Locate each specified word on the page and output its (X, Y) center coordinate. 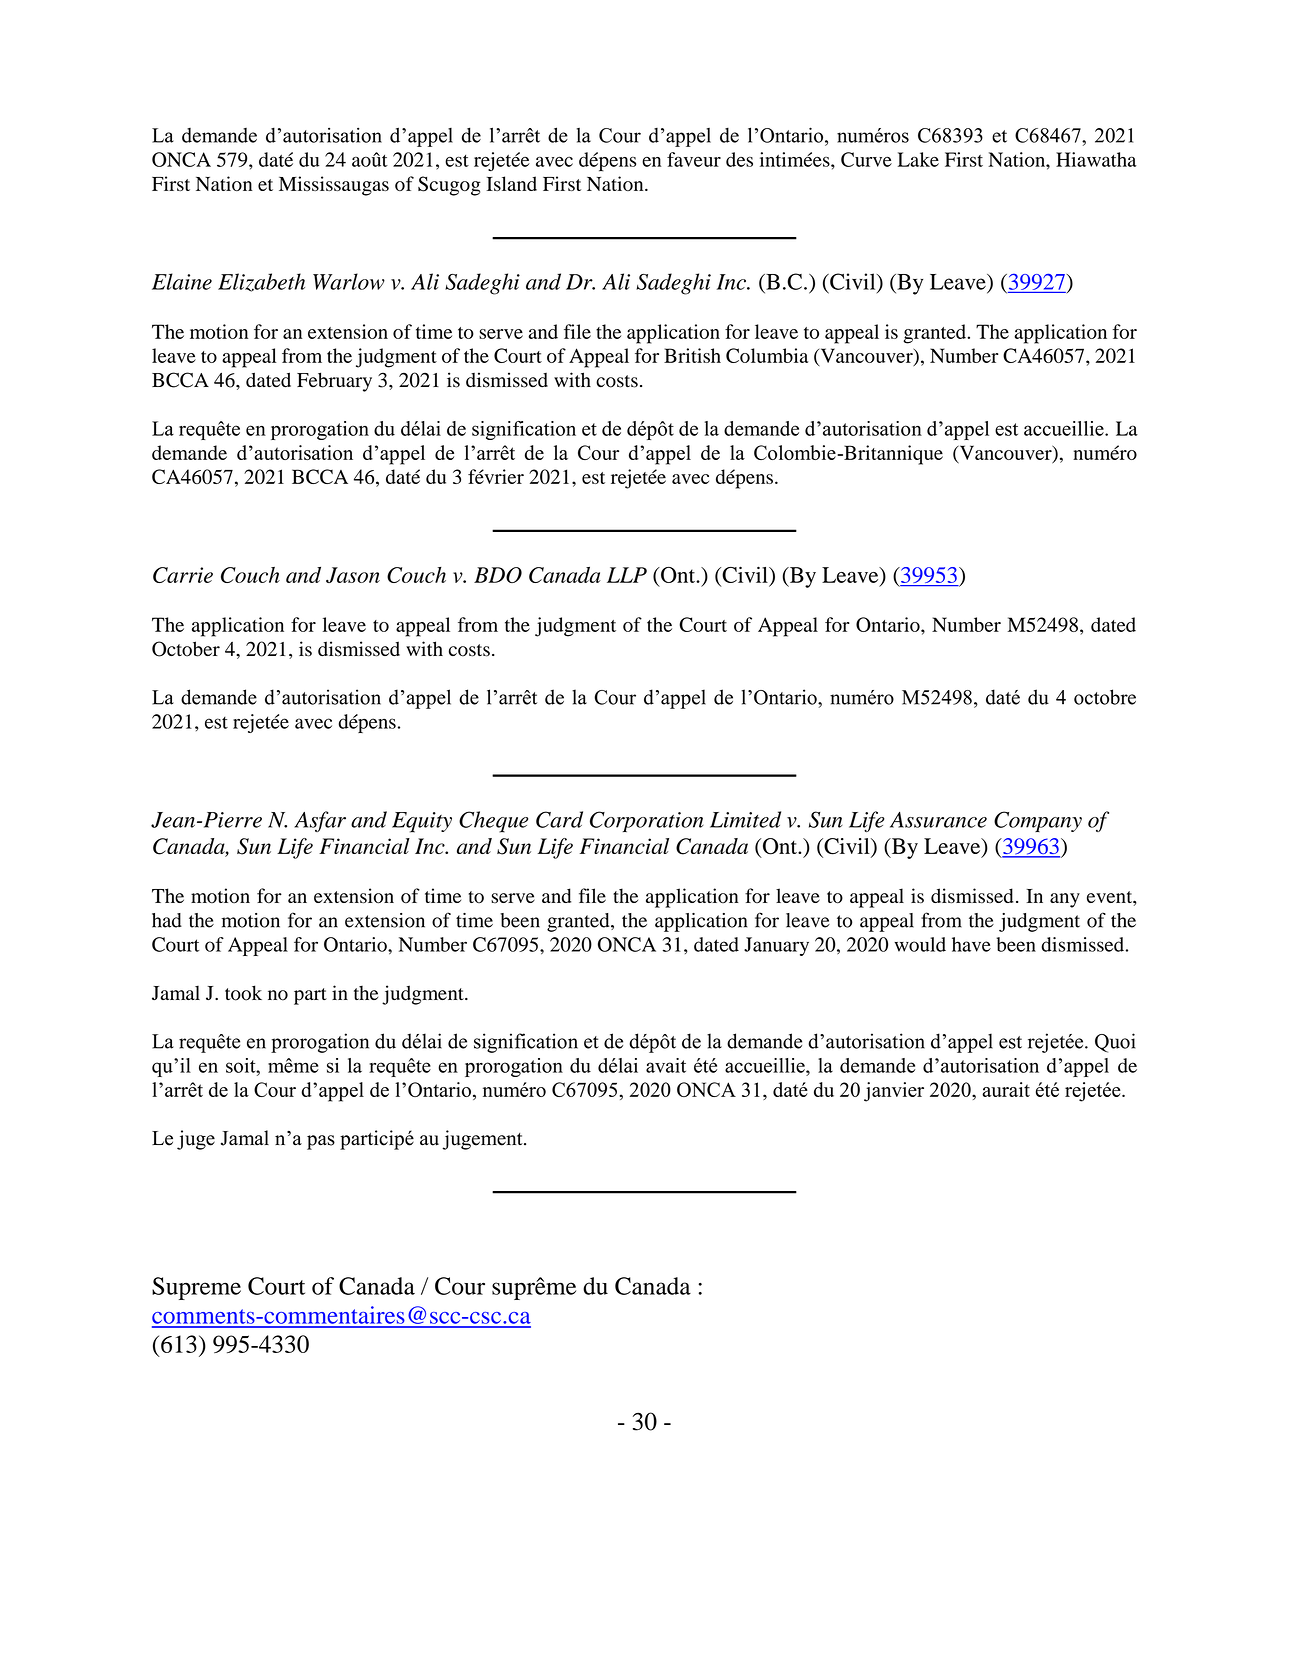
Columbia (767, 355)
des (739, 159)
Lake (918, 159)
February (334, 382)
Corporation (647, 821)
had (167, 920)
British (692, 355)
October (186, 649)
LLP (627, 575)
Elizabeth (261, 282)
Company (1038, 821)
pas (321, 1142)
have (971, 944)
